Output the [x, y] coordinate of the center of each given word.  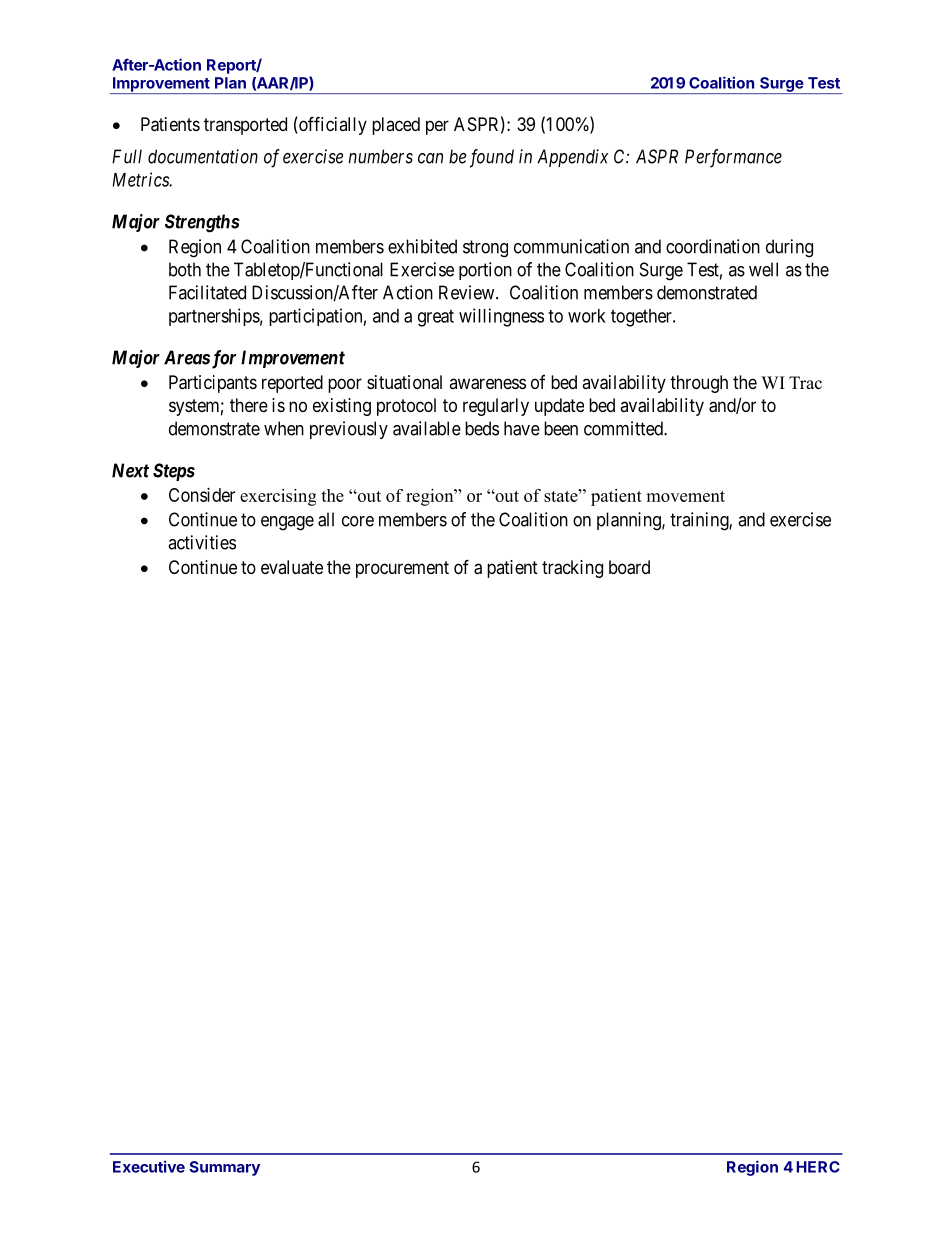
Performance [733, 158]
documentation [203, 156]
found [492, 158]
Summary [224, 1168]
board [629, 567]
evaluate [292, 567]
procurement [402, 569]
